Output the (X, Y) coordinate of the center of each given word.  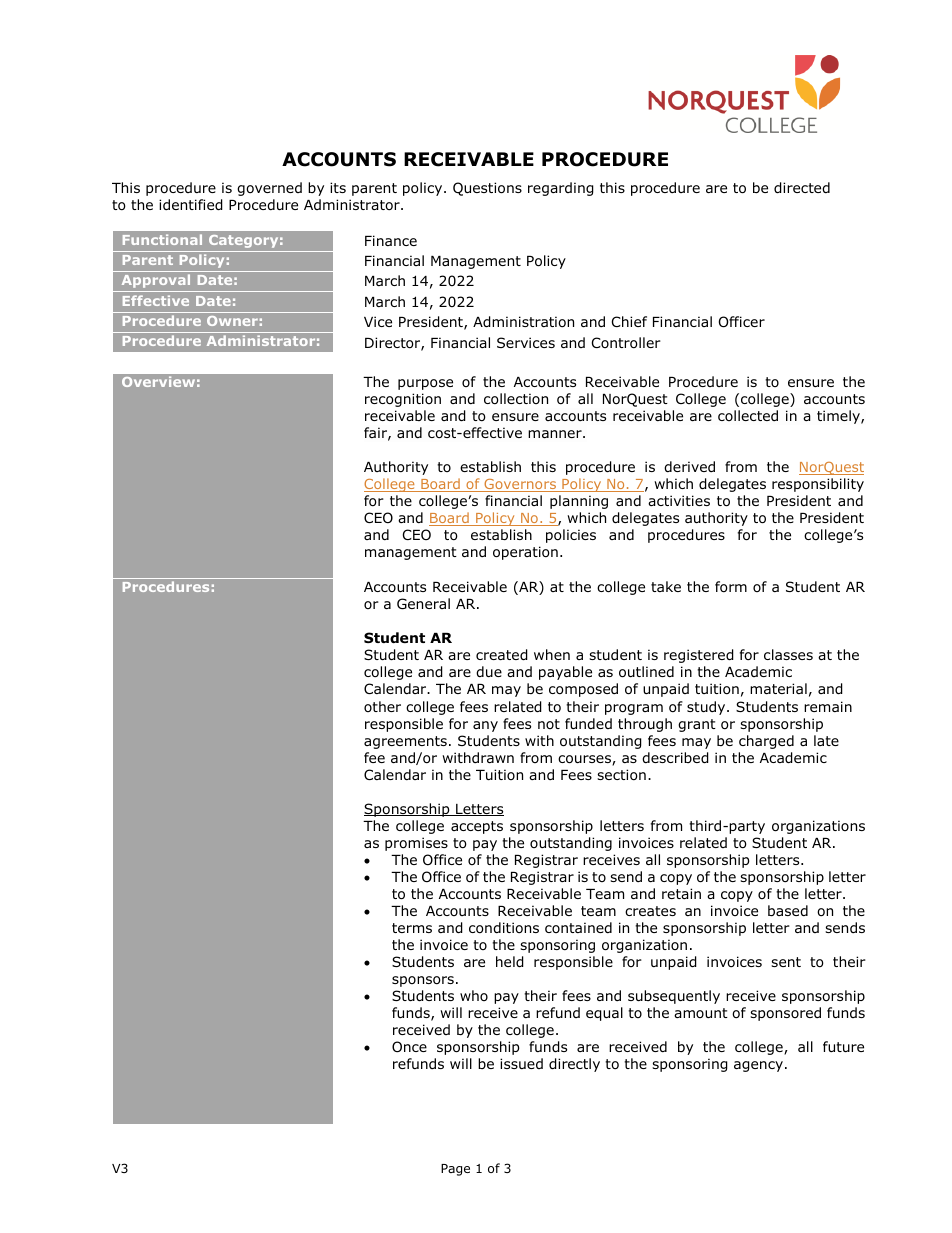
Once (409, 1047)
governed (269, 189)
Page (455, 1170)
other (382, 706)
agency (758, 1066)
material (778, 688)
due (489, 671)
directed (802, 188)
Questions (487, 189)
